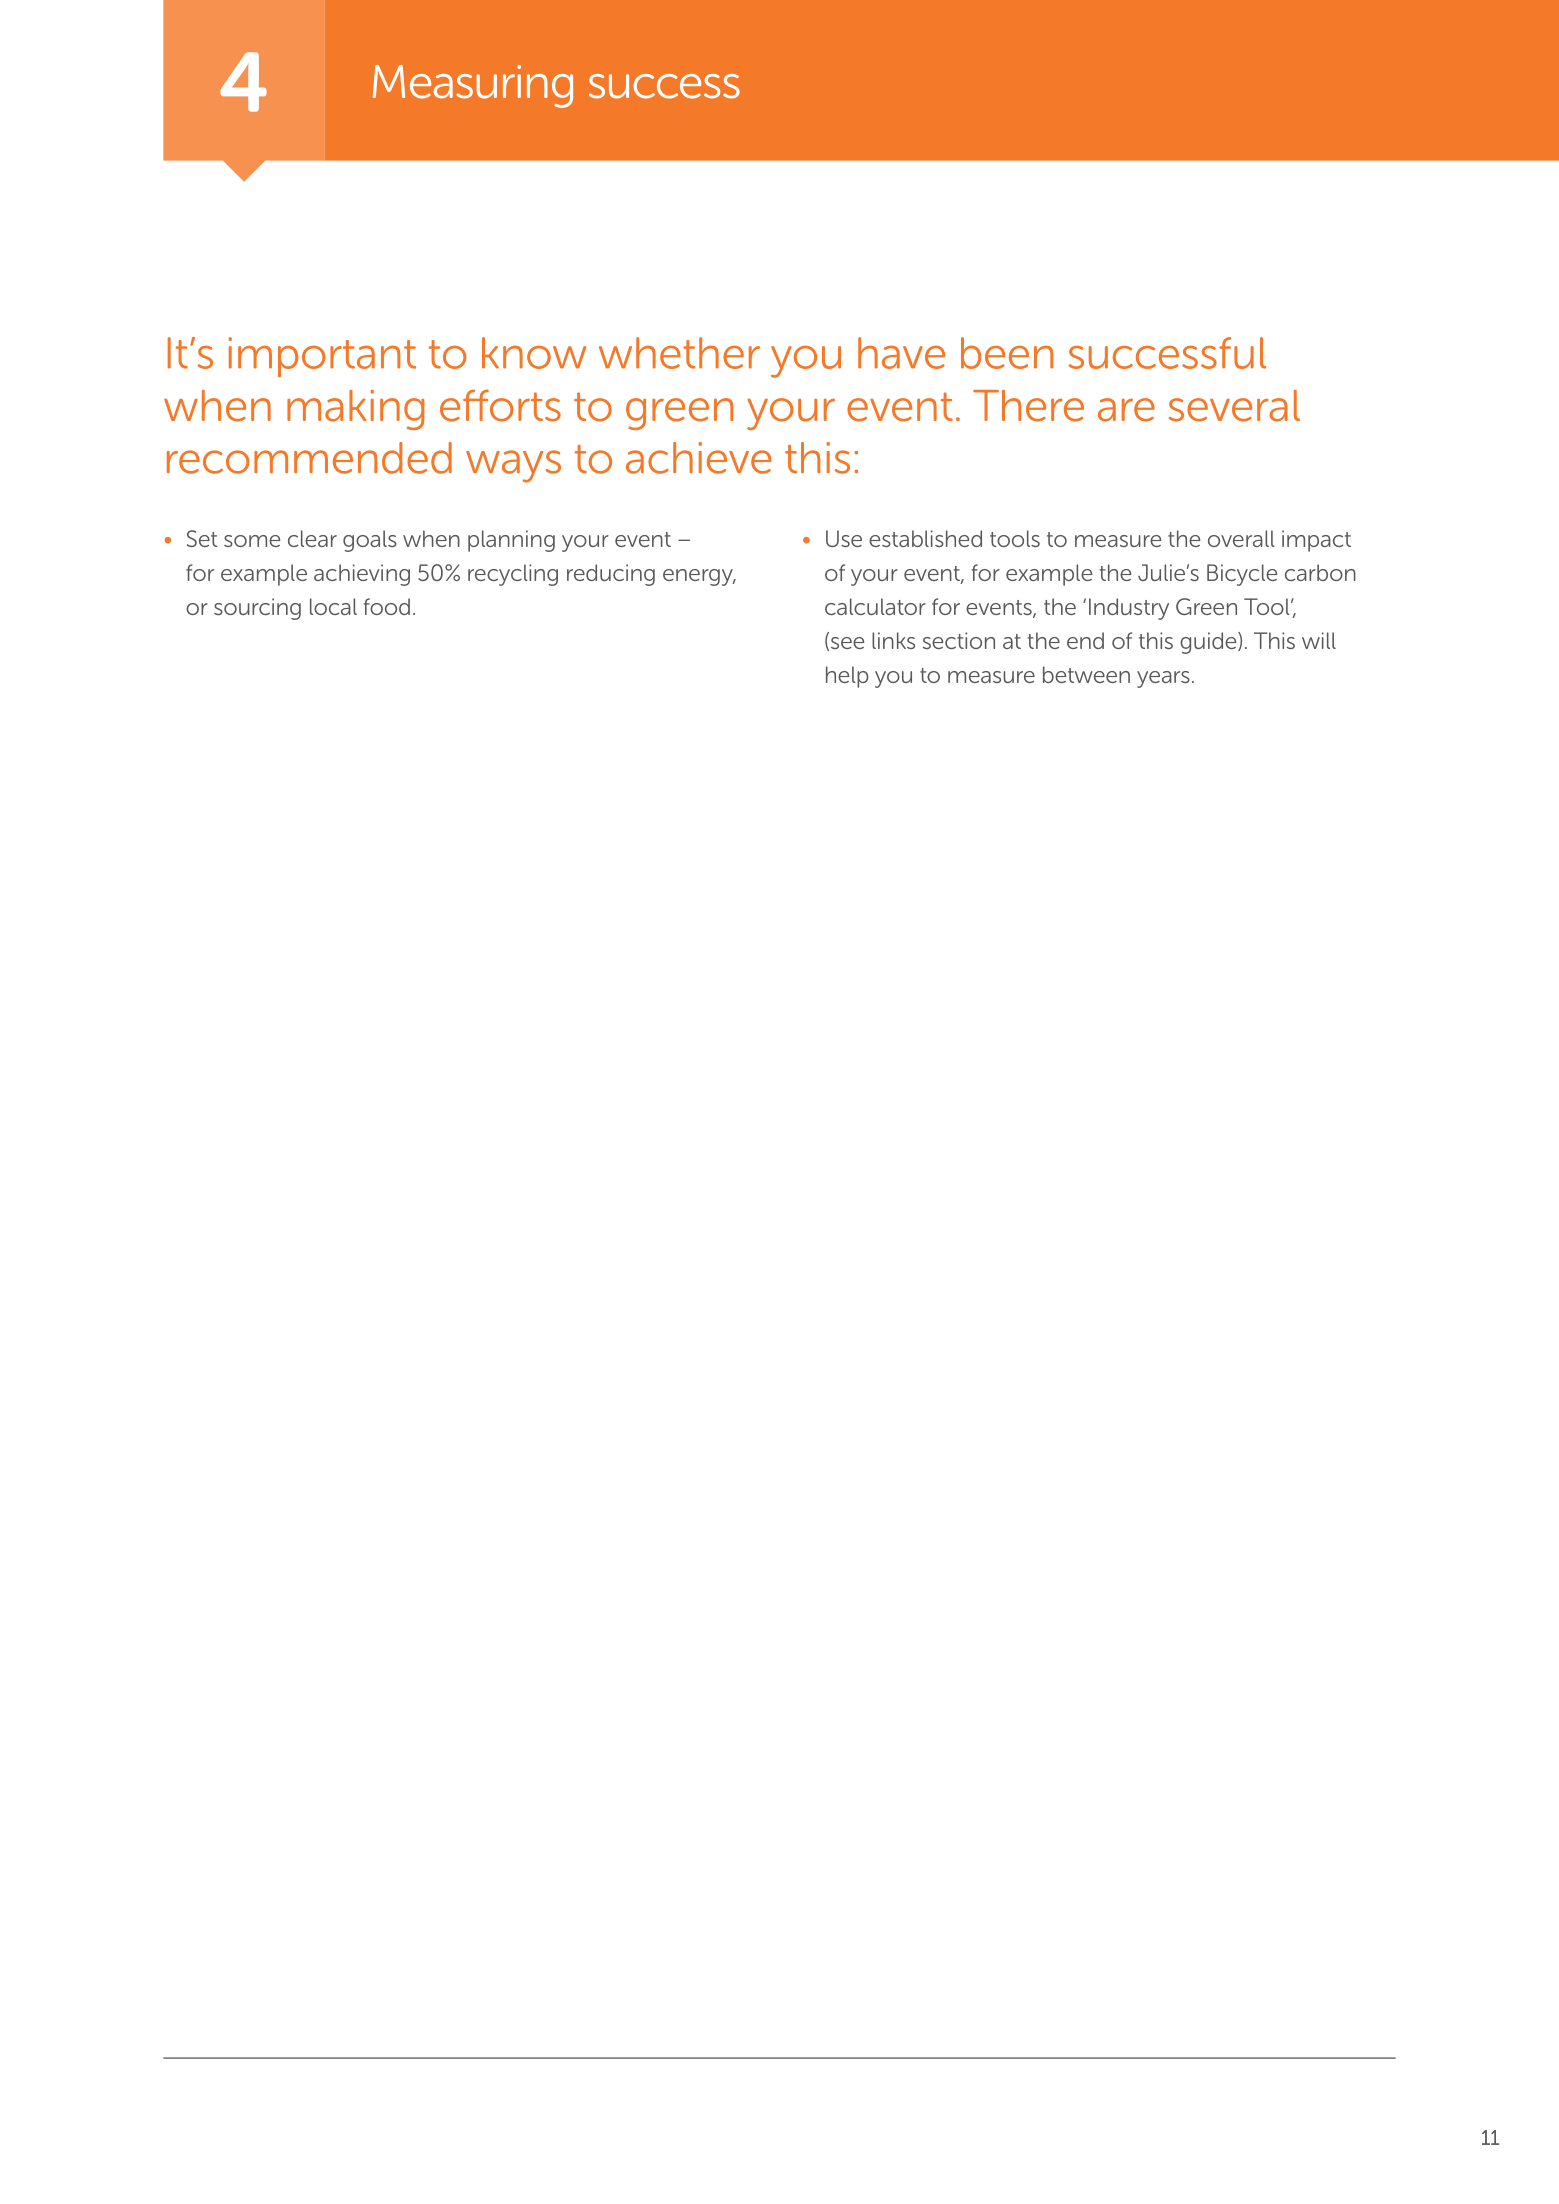 This page has height=2204, width=1559. What do you see at coordinates (1234, 406) in the page?
I see `several` at bounding box center [1234, 406].
